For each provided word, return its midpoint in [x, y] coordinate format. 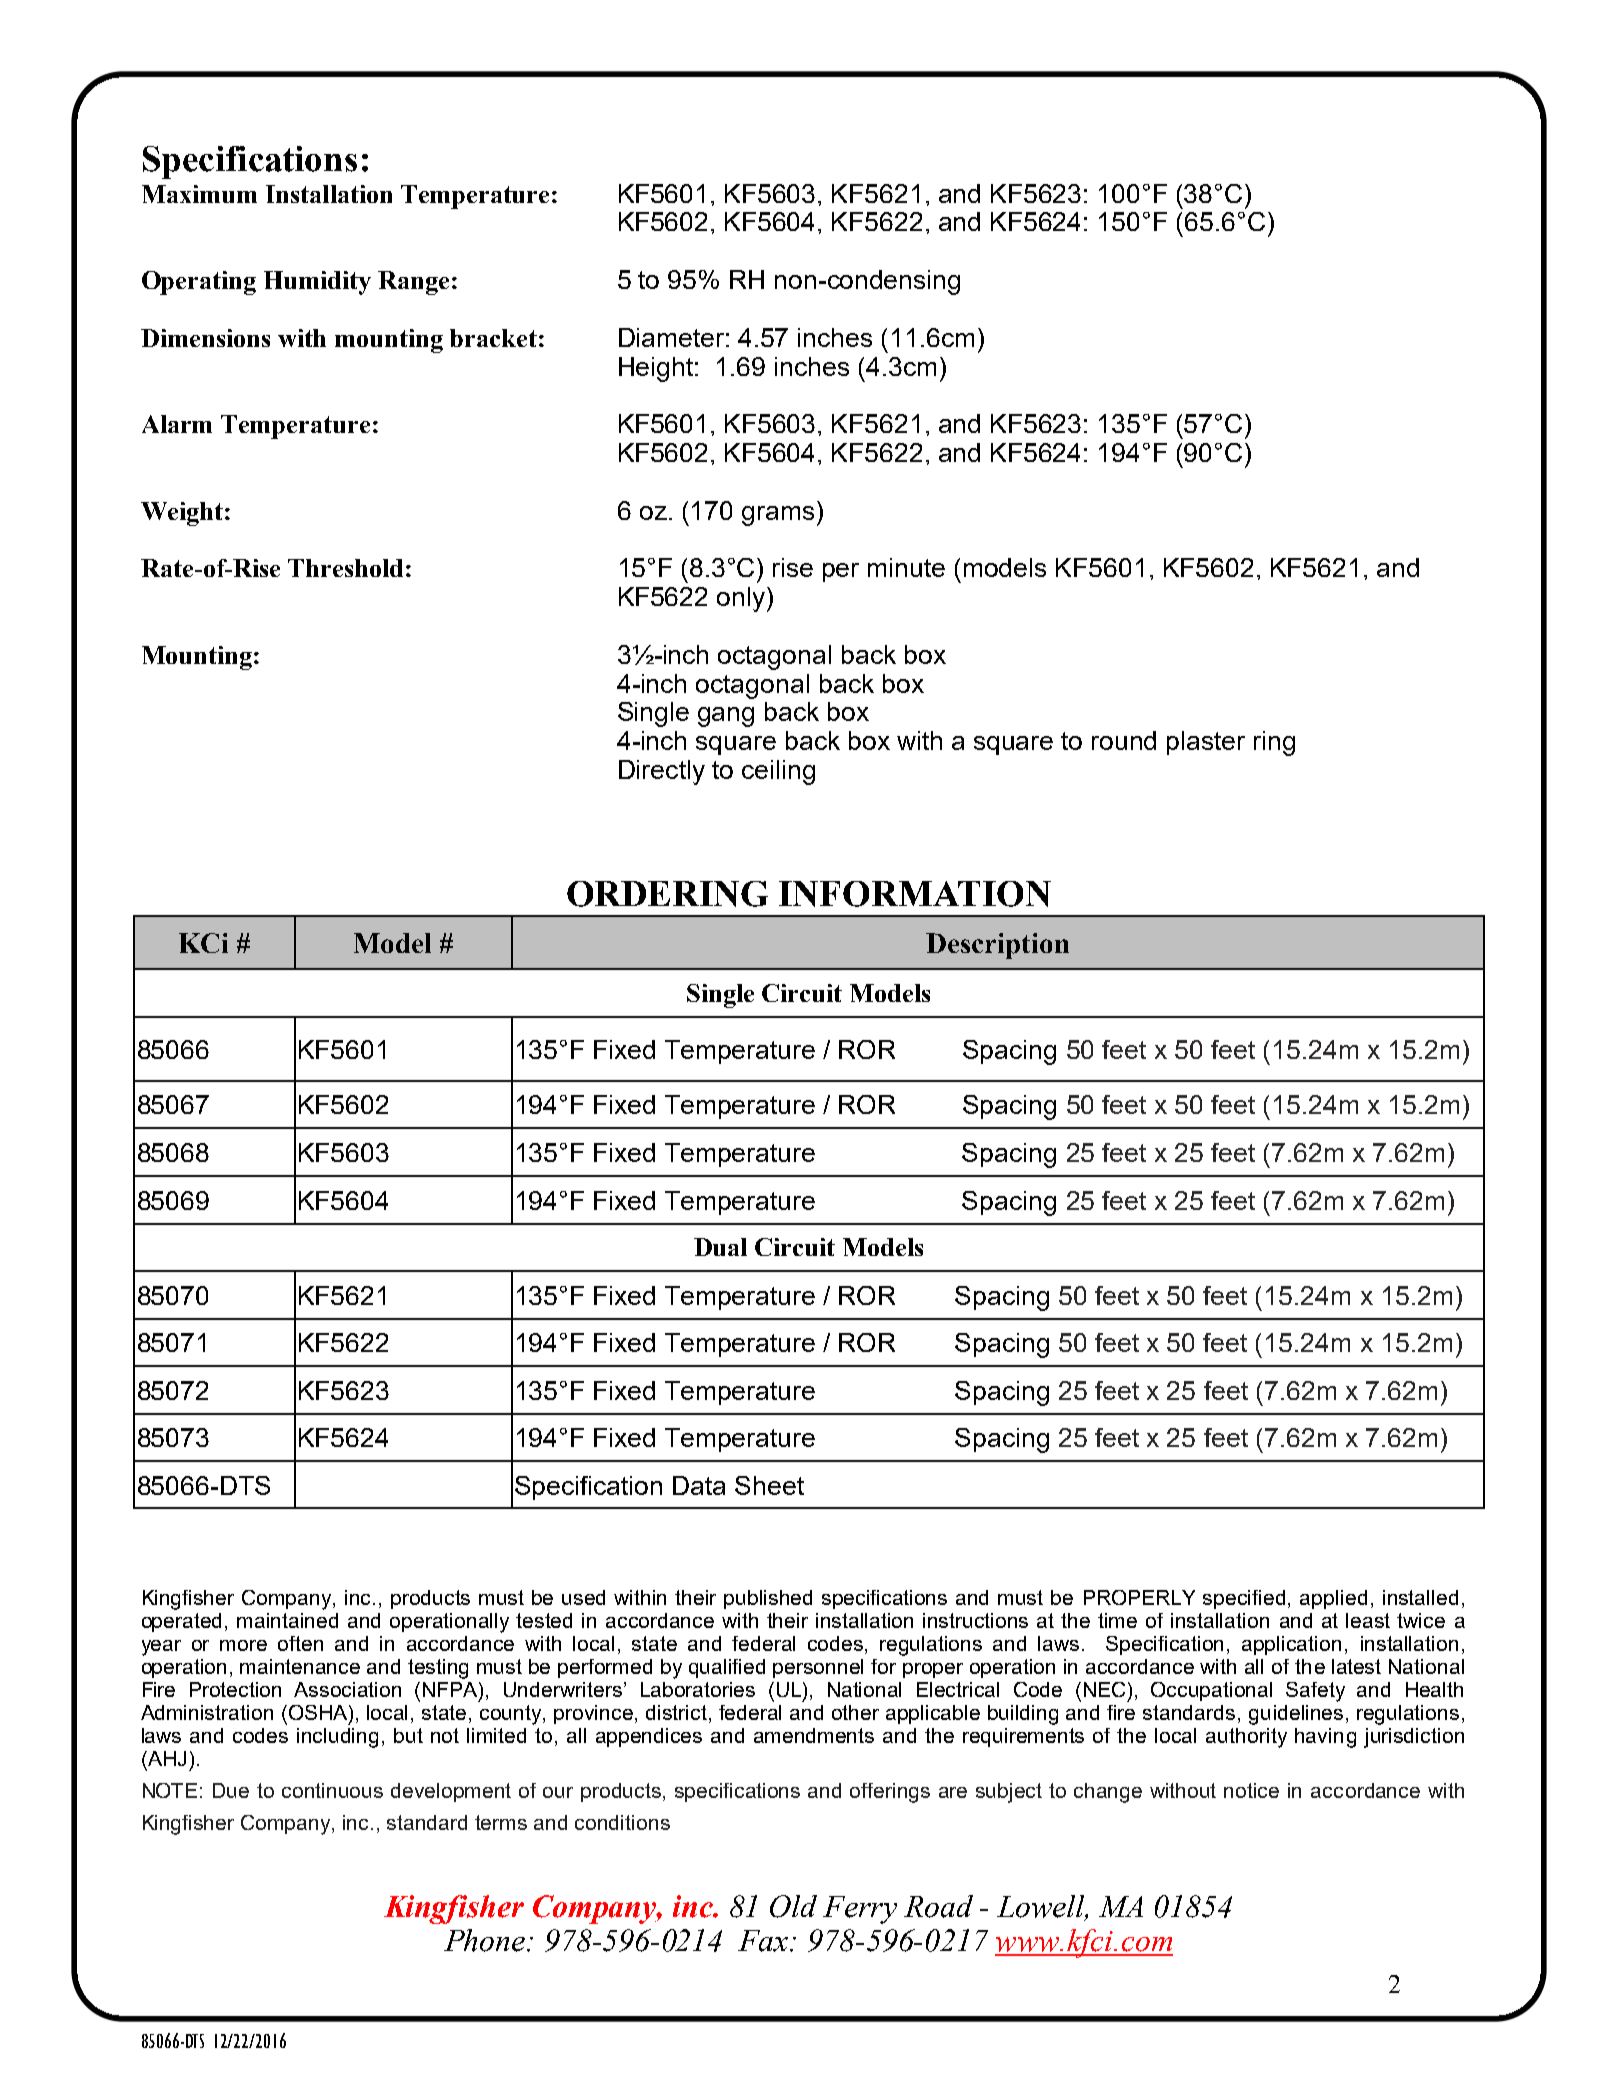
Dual [720, 1247]
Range [415, 283]
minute [906, 567]
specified [1244, 1599]
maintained [287, 1620]
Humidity [317, 283]
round [1124, 740]
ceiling [778, 772]
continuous [332, 1790]
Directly [662, 772]
